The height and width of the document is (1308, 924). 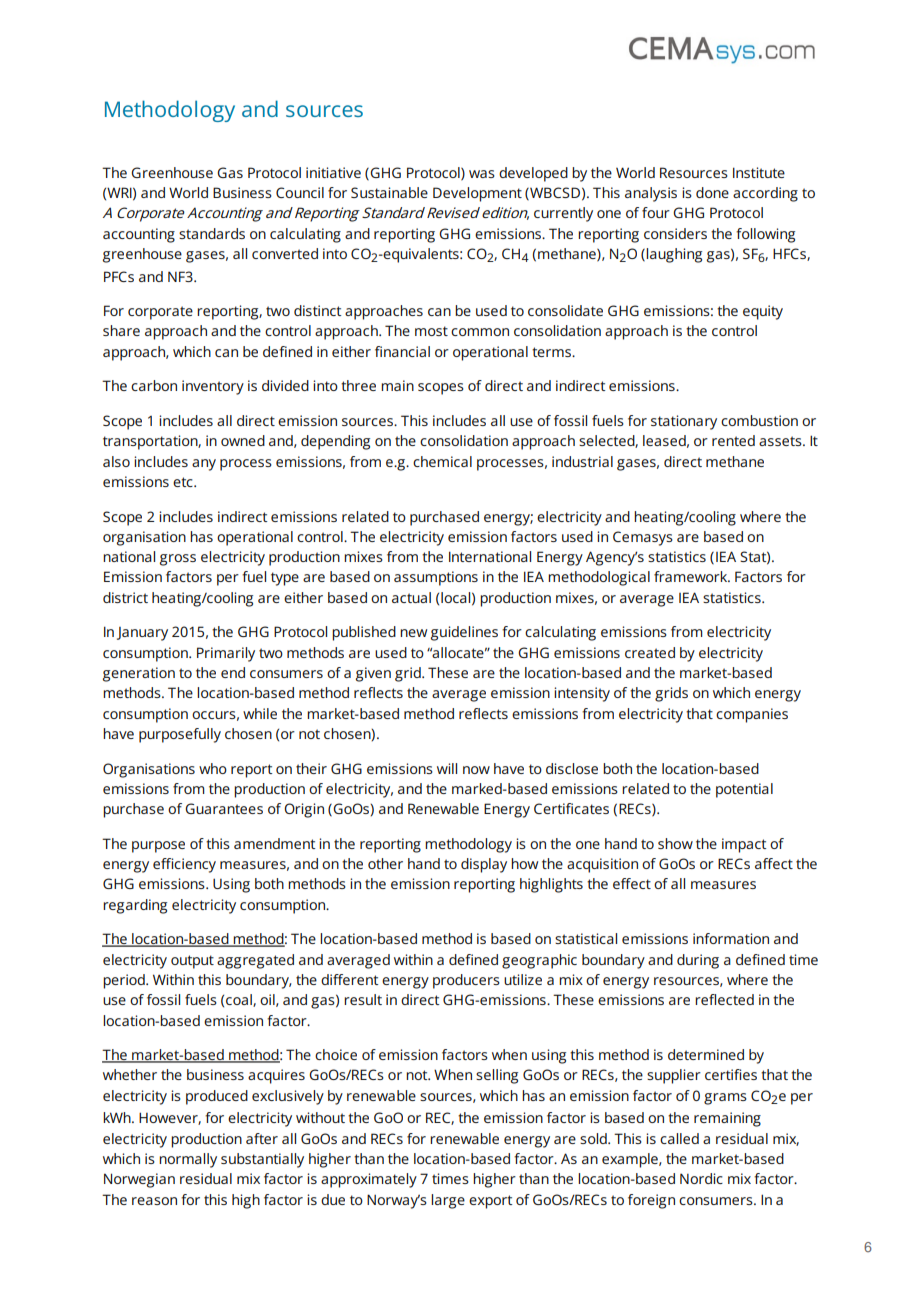 I want to click on Council, so click(x=300, y=192).
